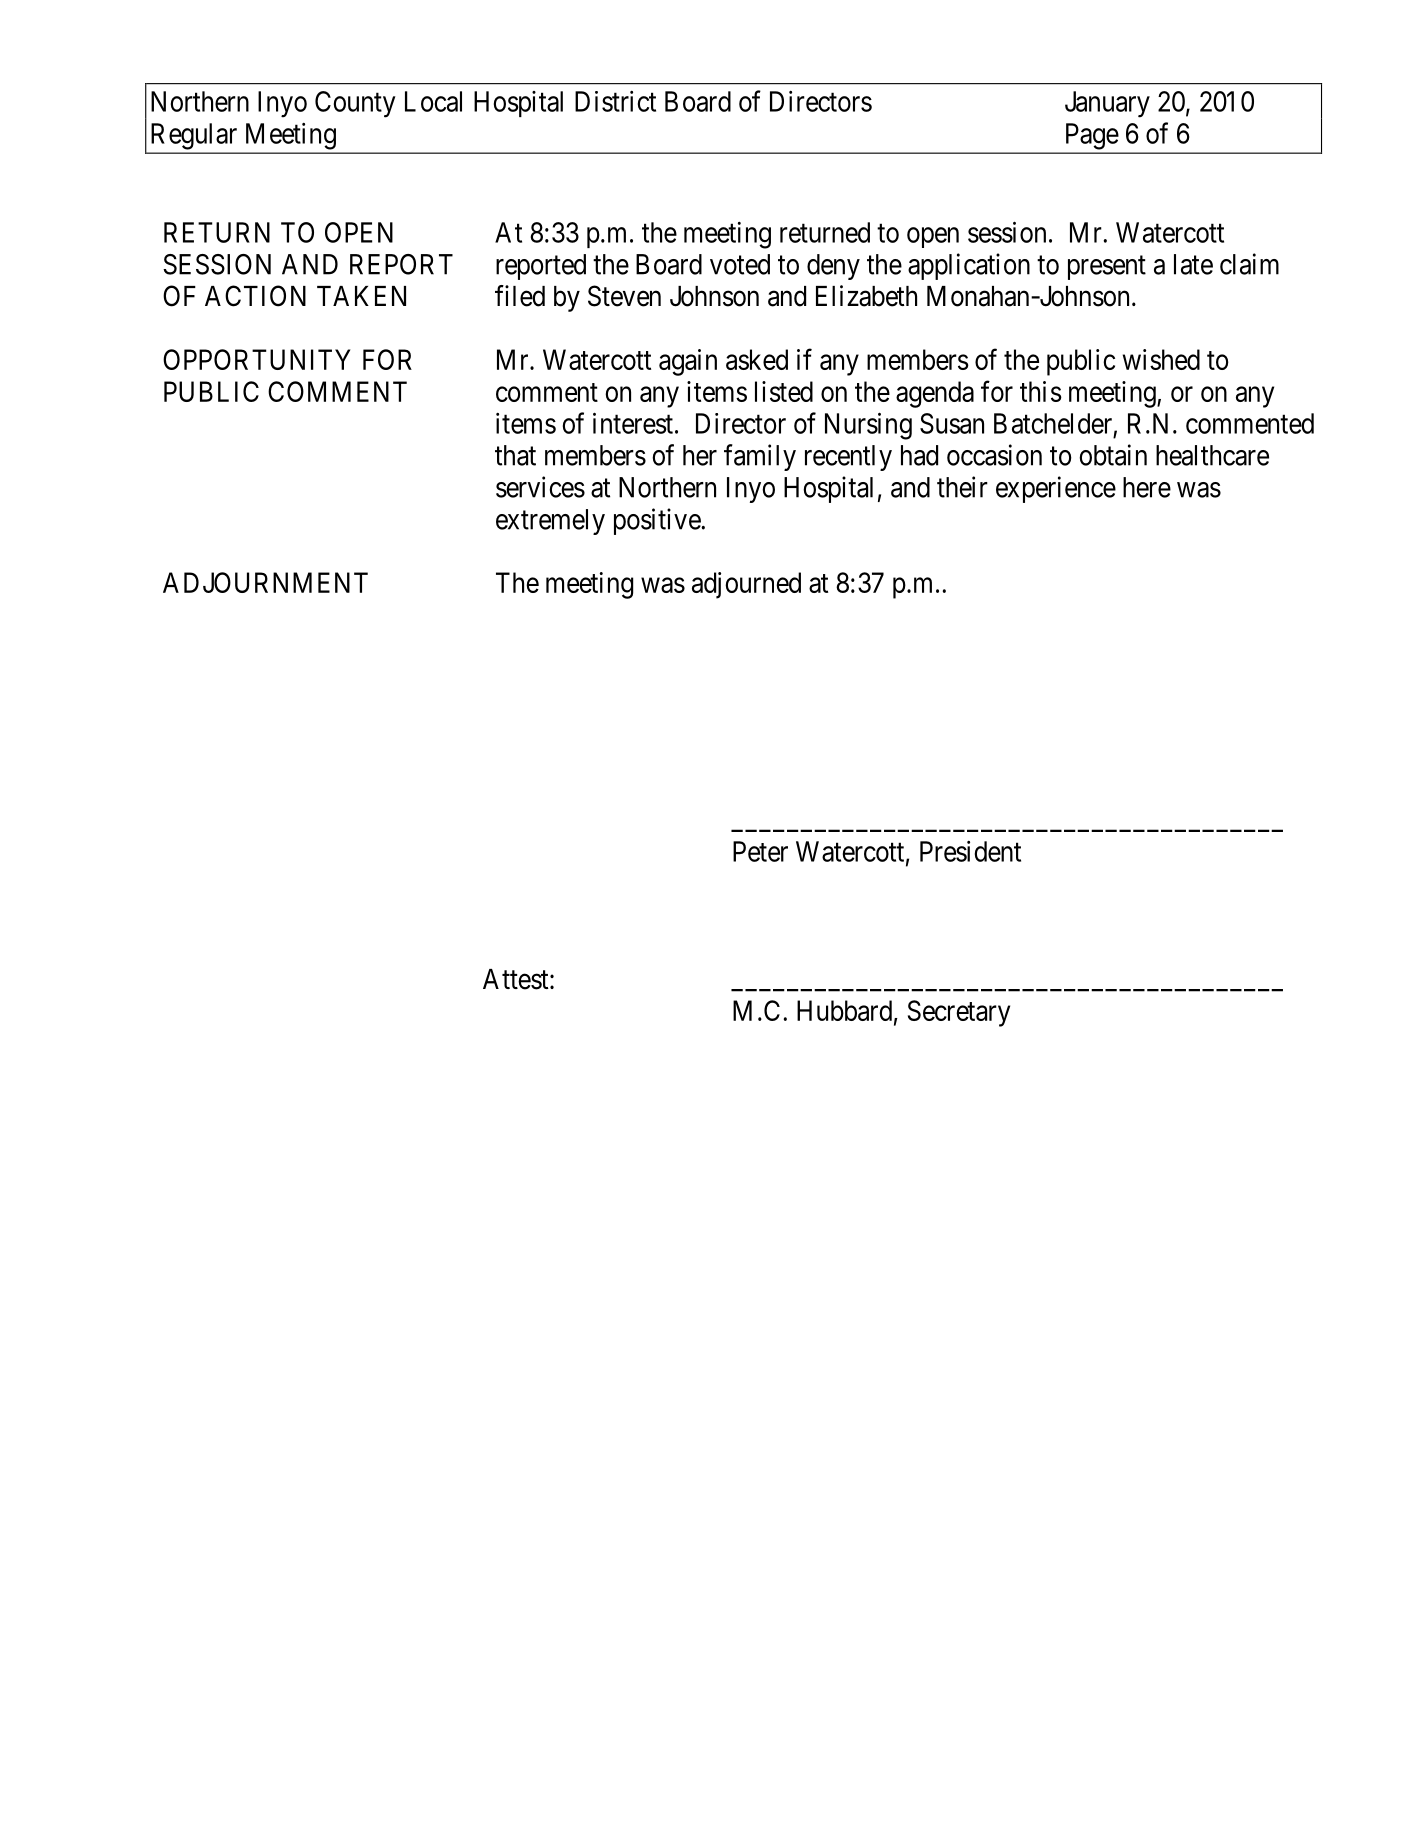 Image resolution: width=1413 pixels, height=1828 pixels. What do you see at coordinates (1056, 489) in the image?
I see `experience` at bounding box center [1056, 489].
